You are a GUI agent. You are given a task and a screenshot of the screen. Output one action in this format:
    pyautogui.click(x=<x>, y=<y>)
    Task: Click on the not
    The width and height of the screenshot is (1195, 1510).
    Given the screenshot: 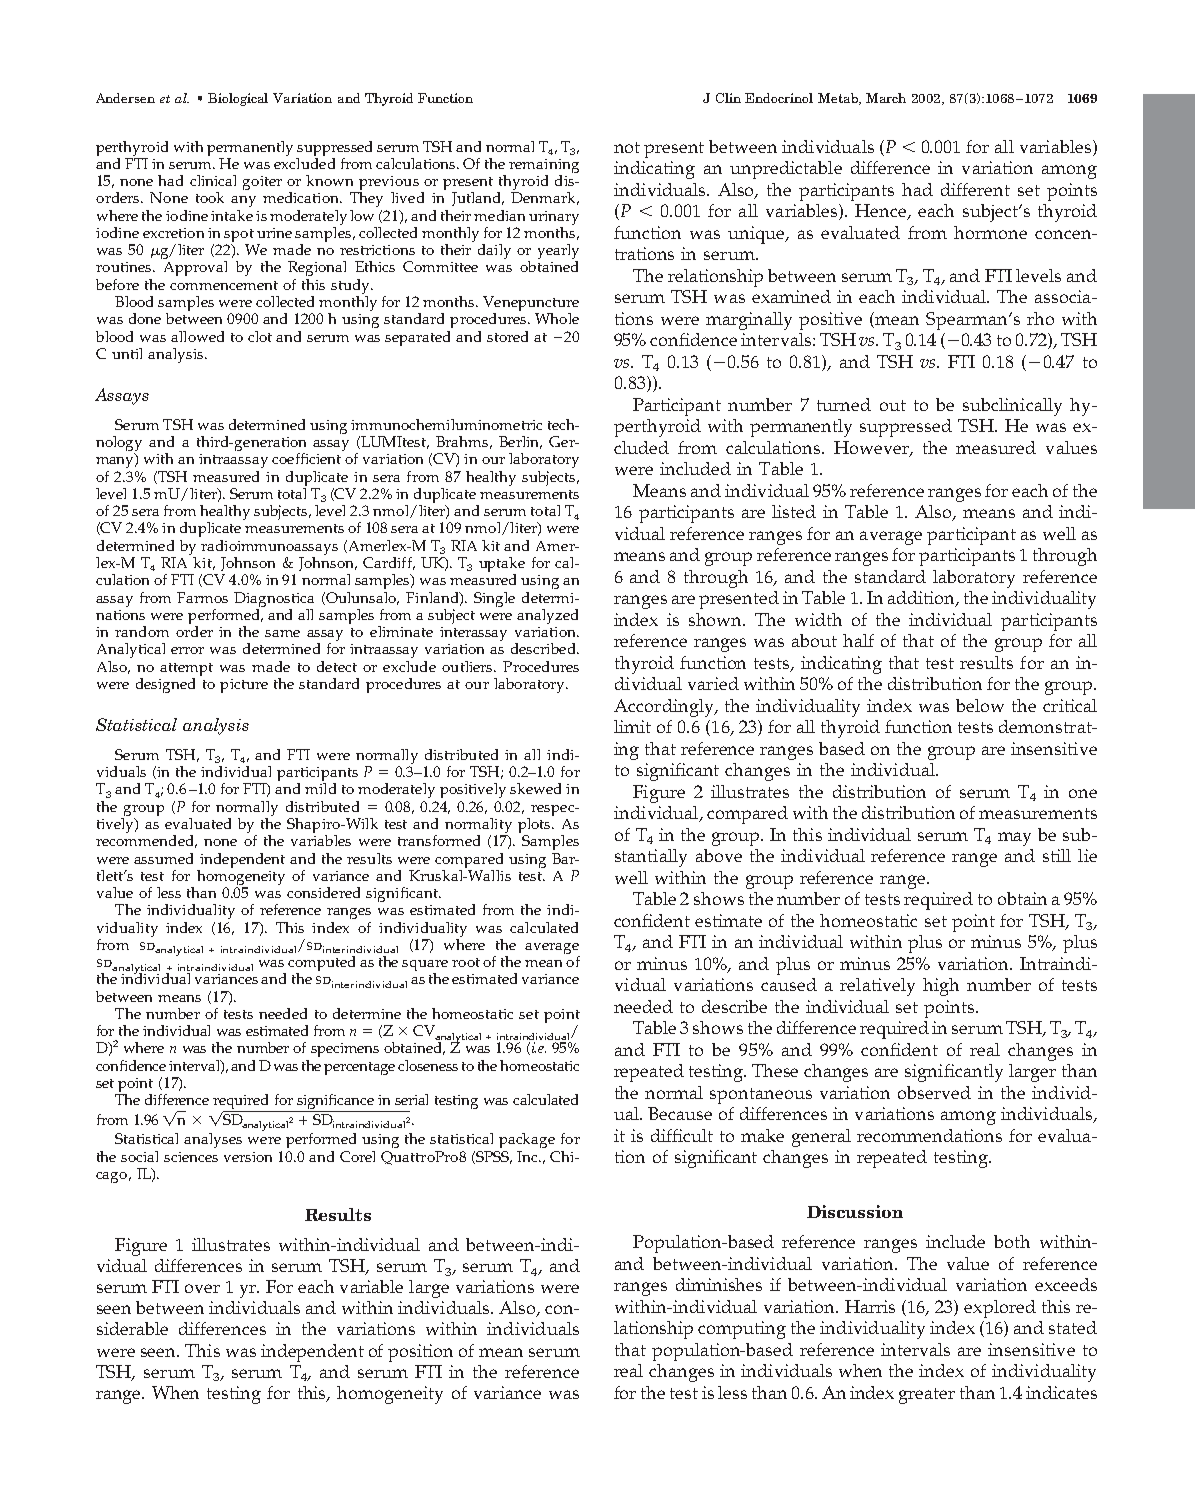 What is the action you would take?
    pyautogui.click(x=627, y=147)
